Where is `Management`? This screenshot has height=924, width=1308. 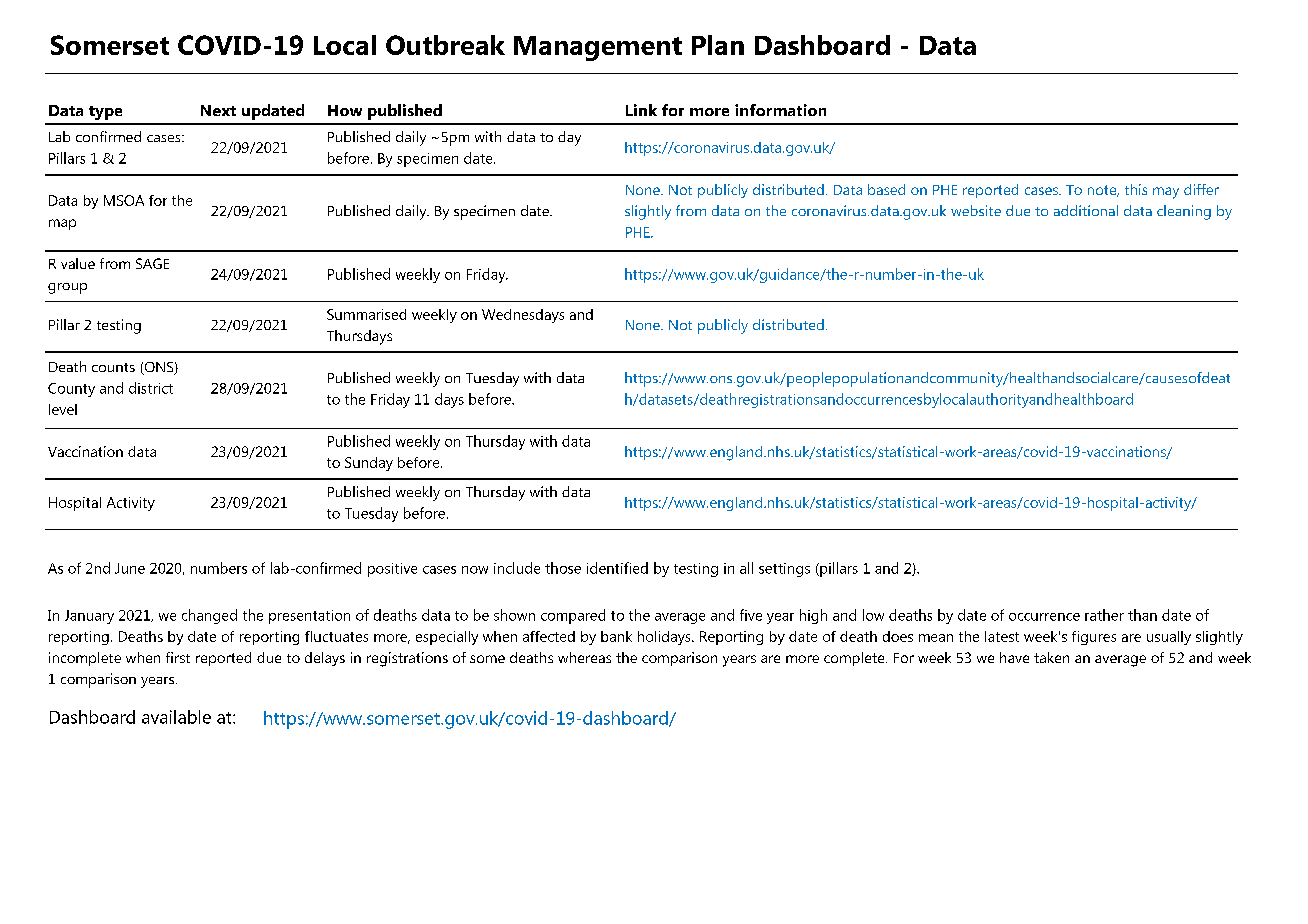
Management is located at coordinates (598, 48).
